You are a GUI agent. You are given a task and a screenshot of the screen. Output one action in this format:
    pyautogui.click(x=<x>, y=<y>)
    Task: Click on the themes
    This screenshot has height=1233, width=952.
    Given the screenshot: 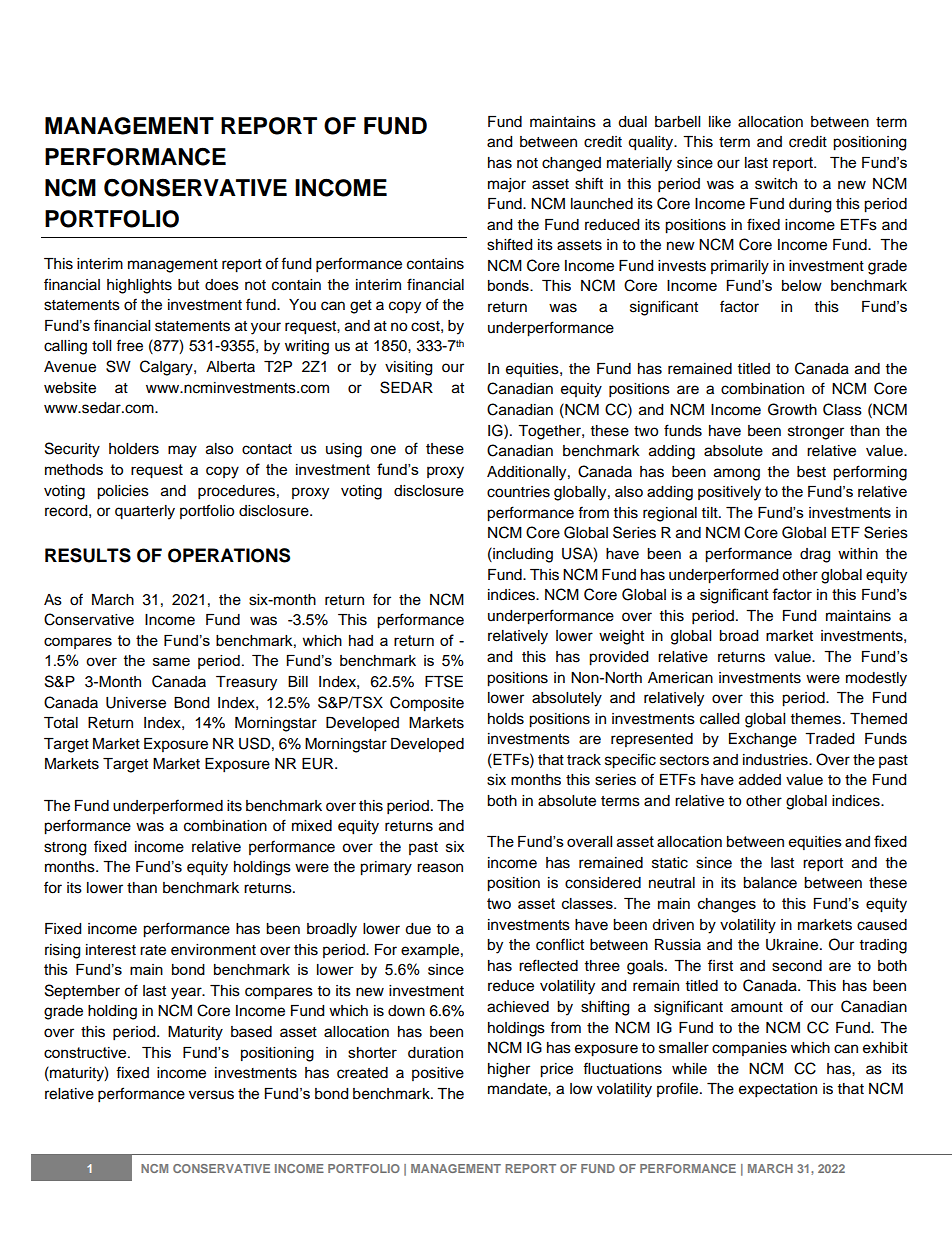 What is the action you would take?
    pyautogui.click(x=817, y=719)
